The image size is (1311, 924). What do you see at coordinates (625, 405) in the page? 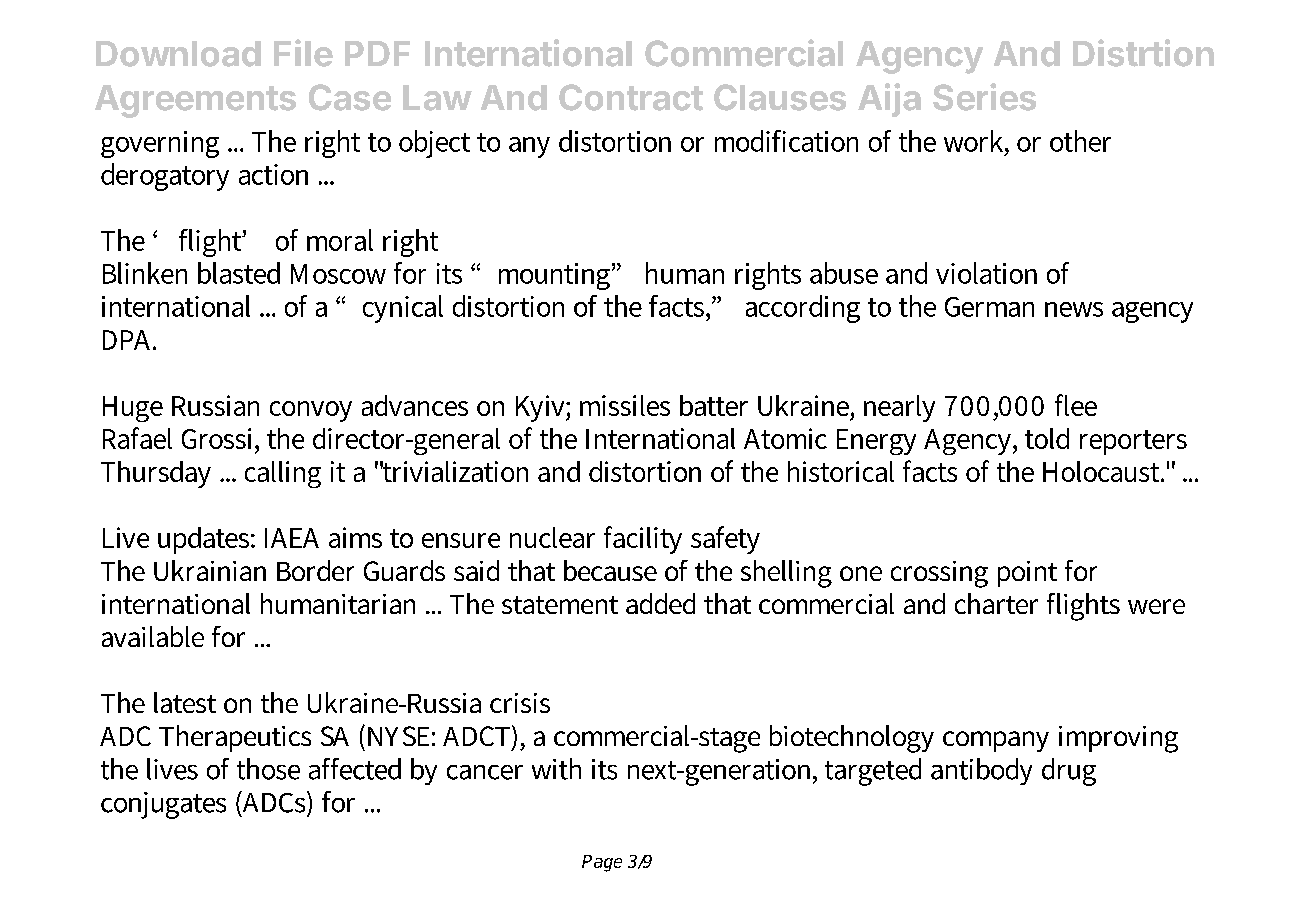
I see `missiles` at bounding box center [625, 405].
